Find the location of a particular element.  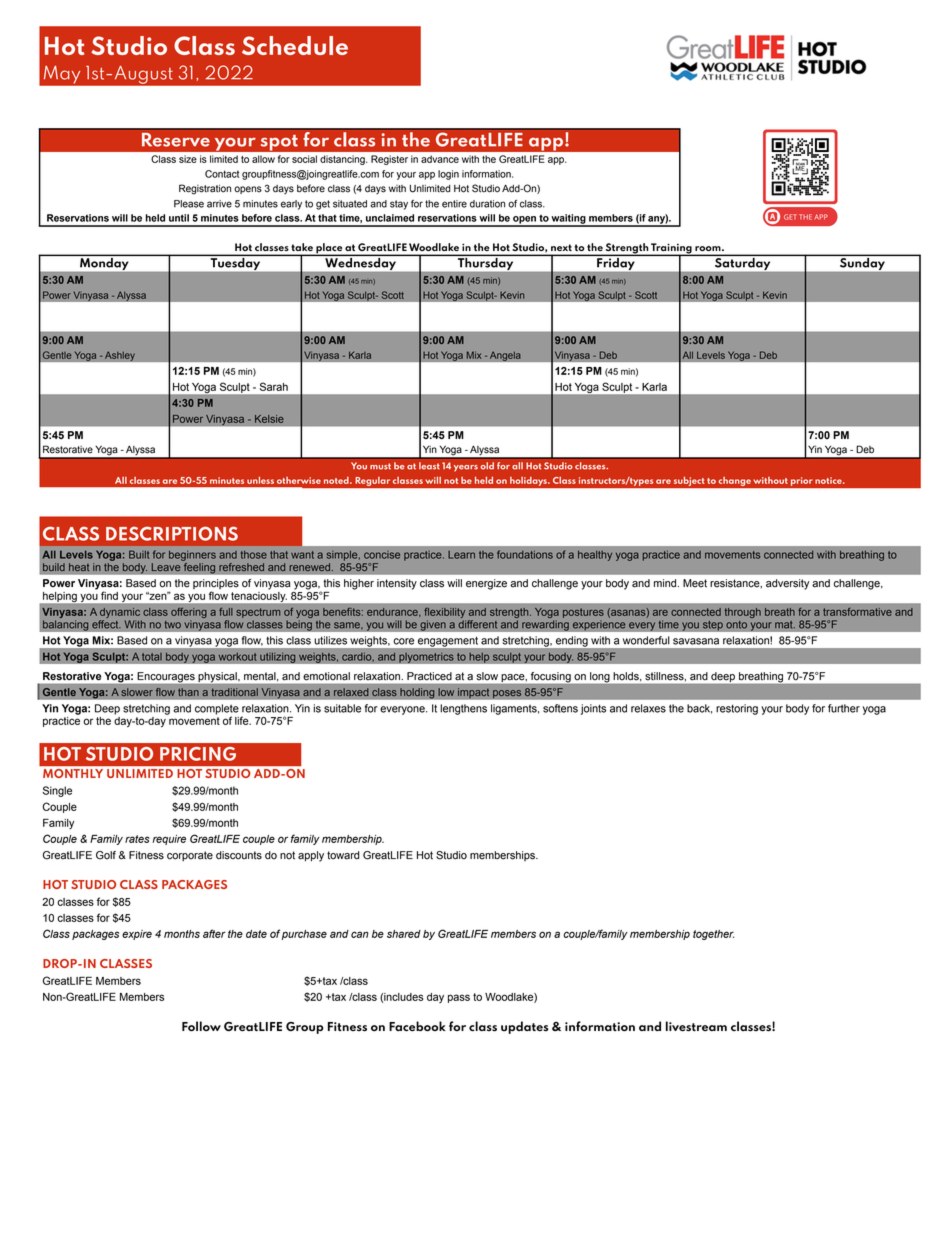

Training is located at coordinates (671, 249).
